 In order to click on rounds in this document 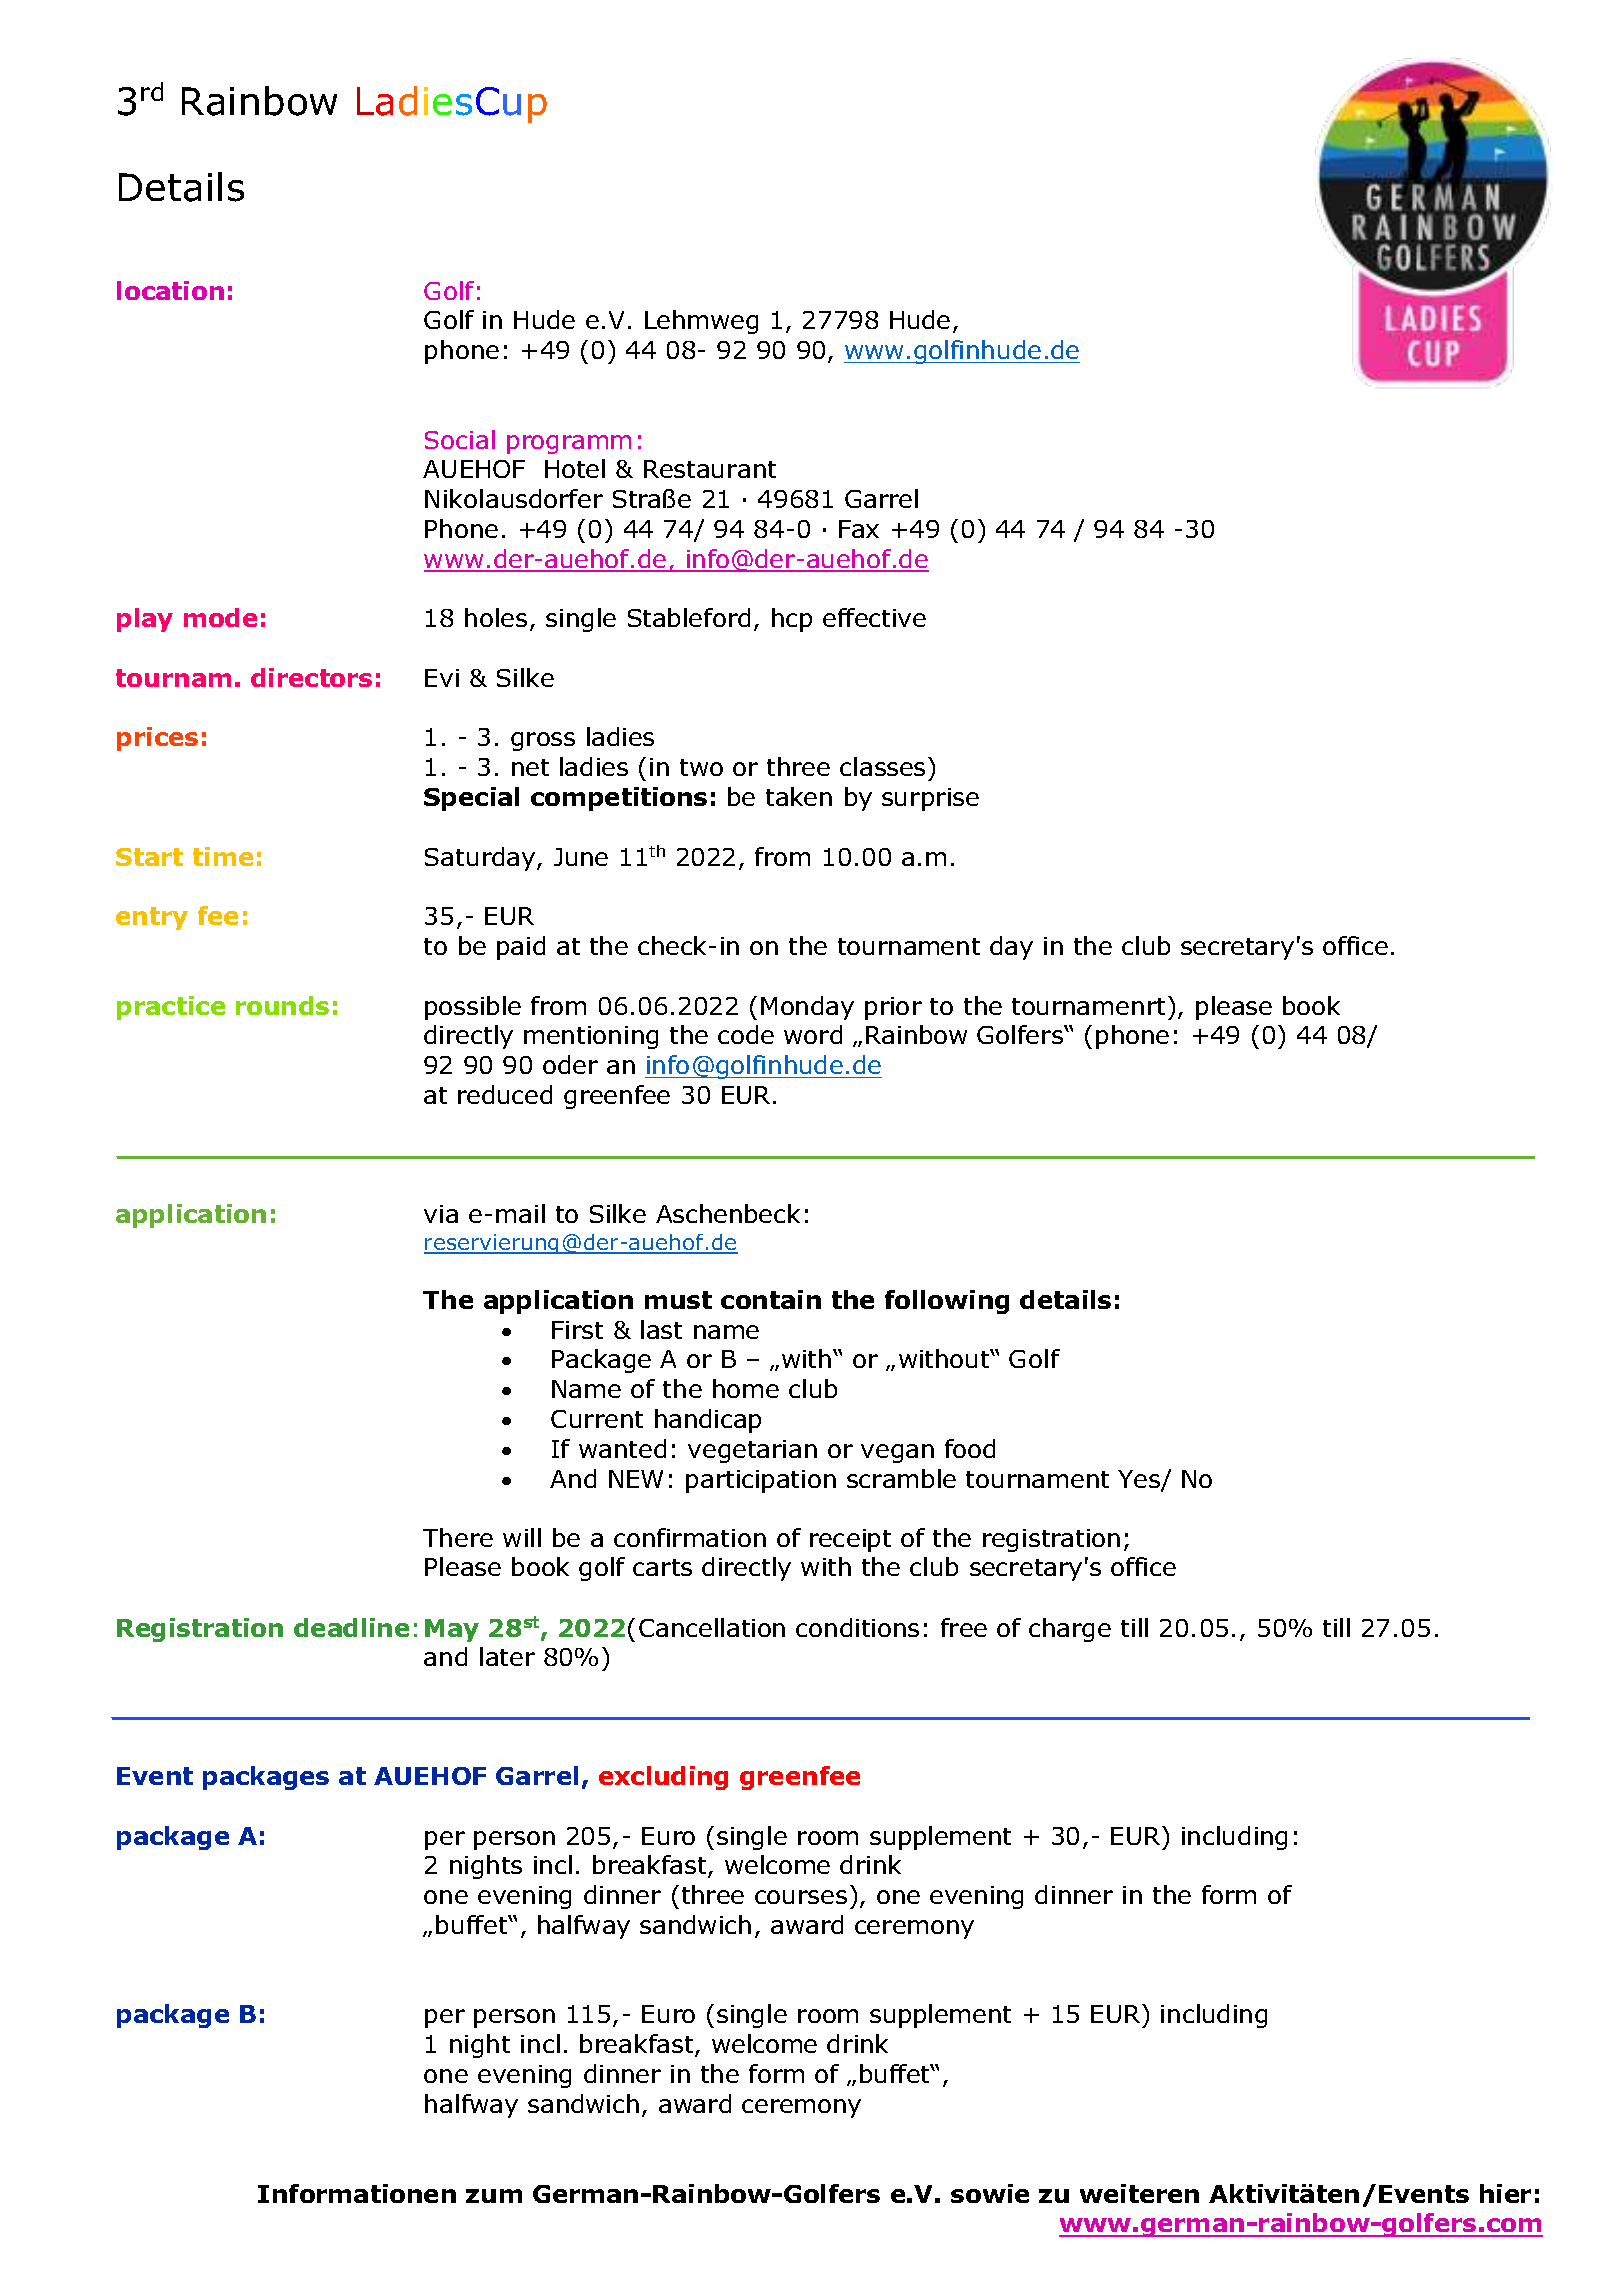, I will do `click(282, 1005)`.
